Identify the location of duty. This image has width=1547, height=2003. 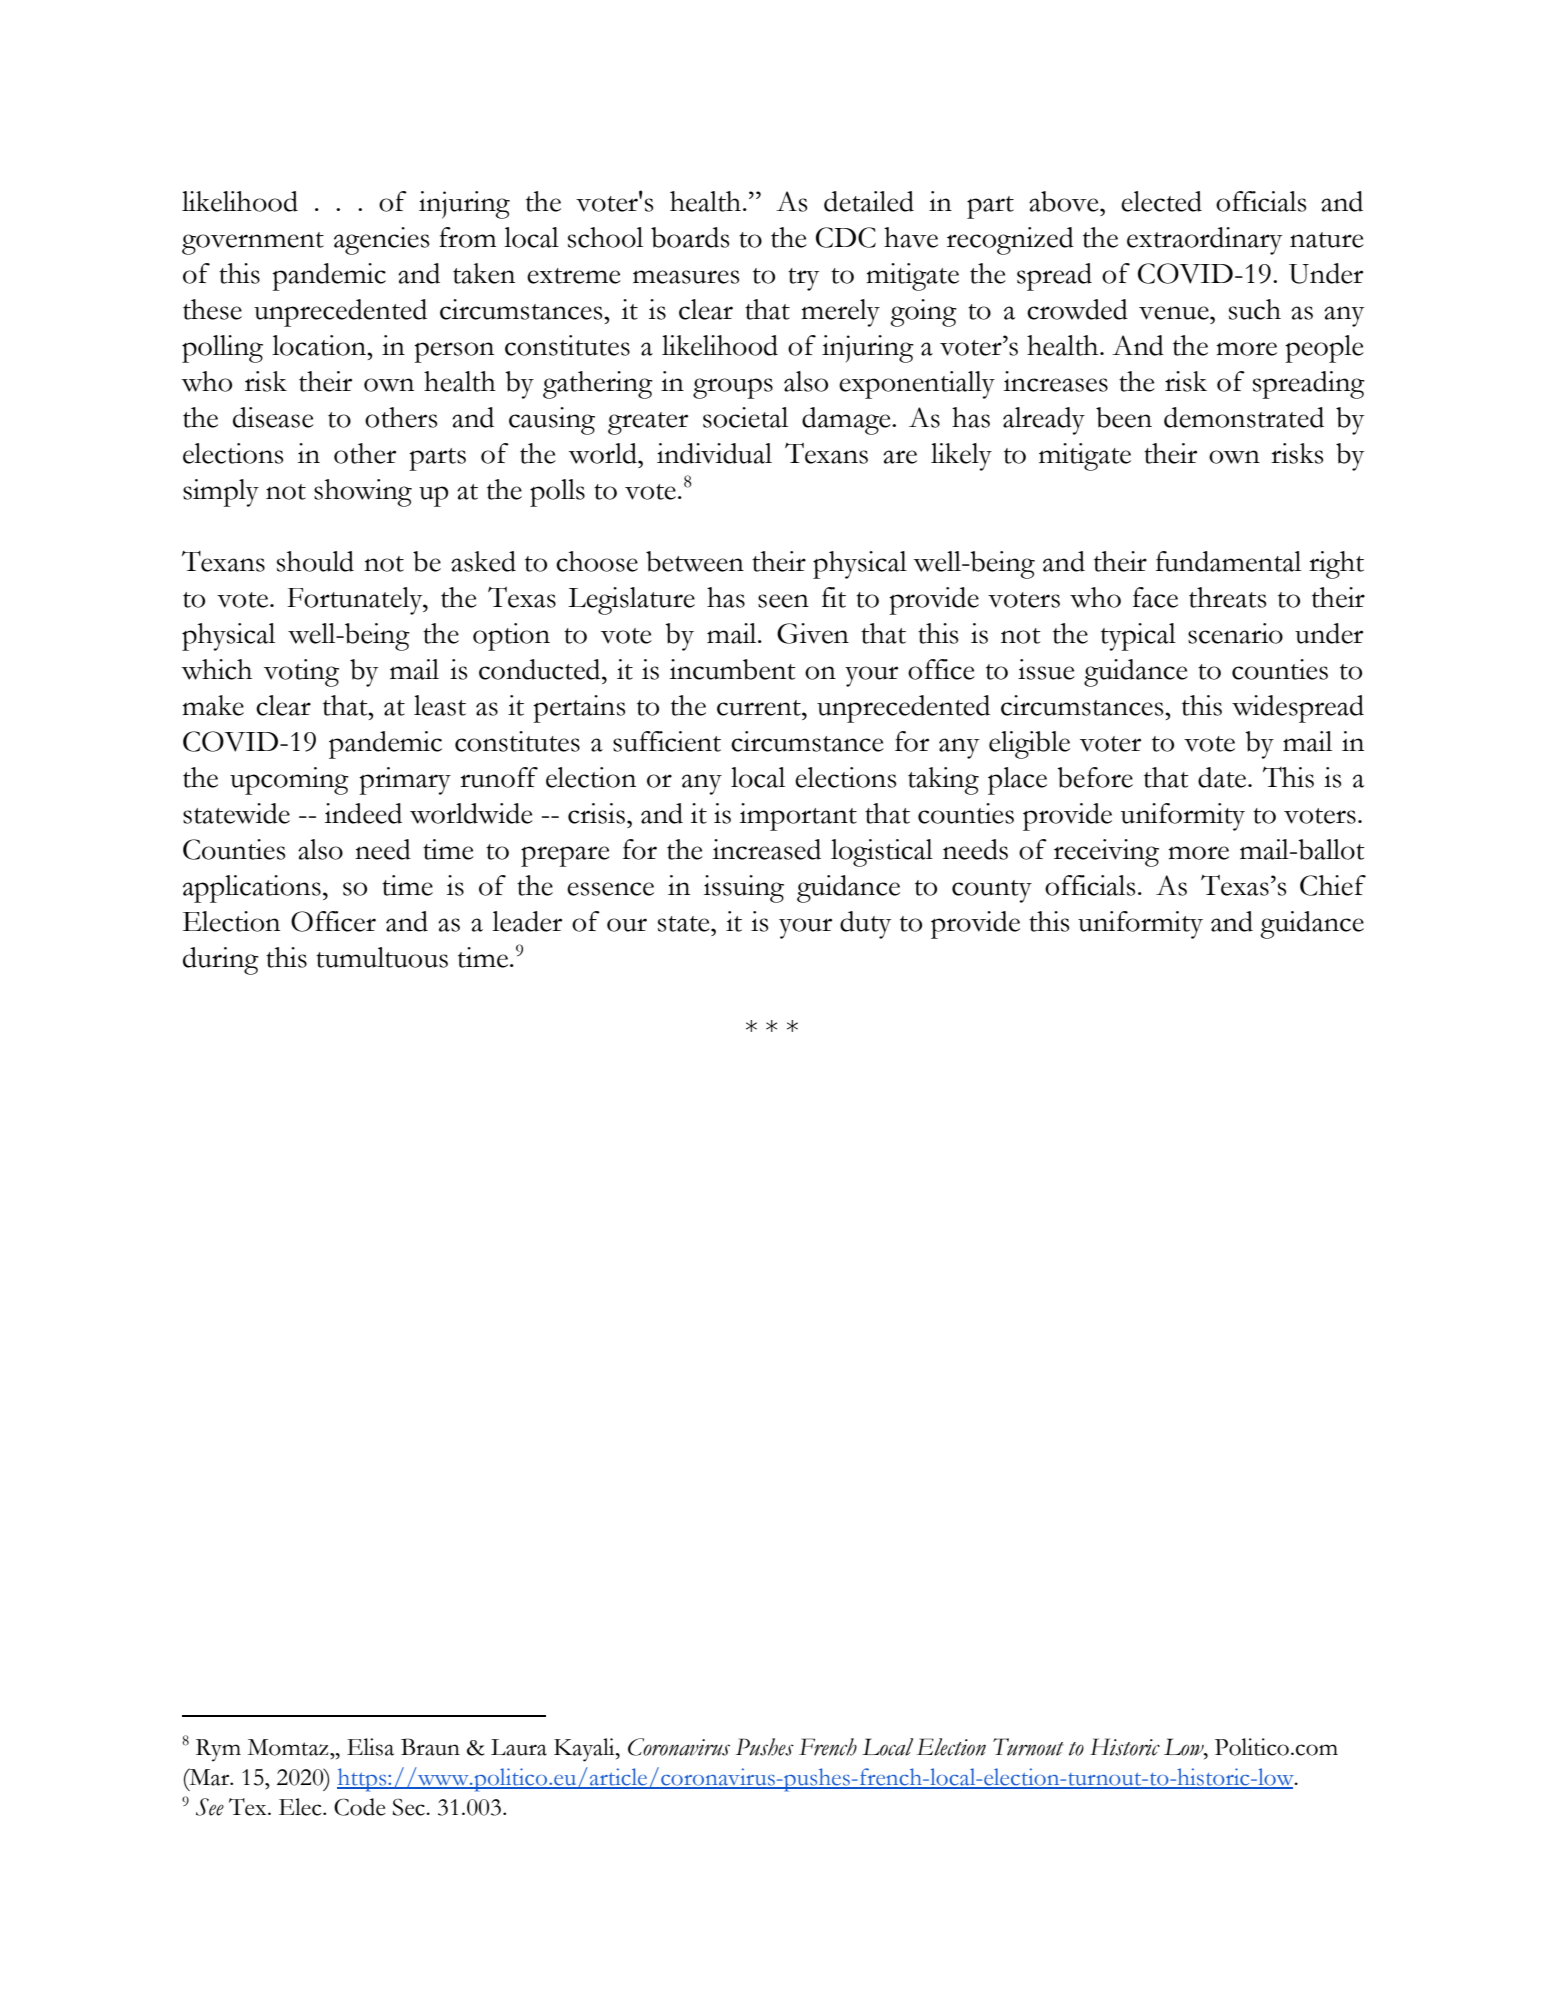
(865, 925).
